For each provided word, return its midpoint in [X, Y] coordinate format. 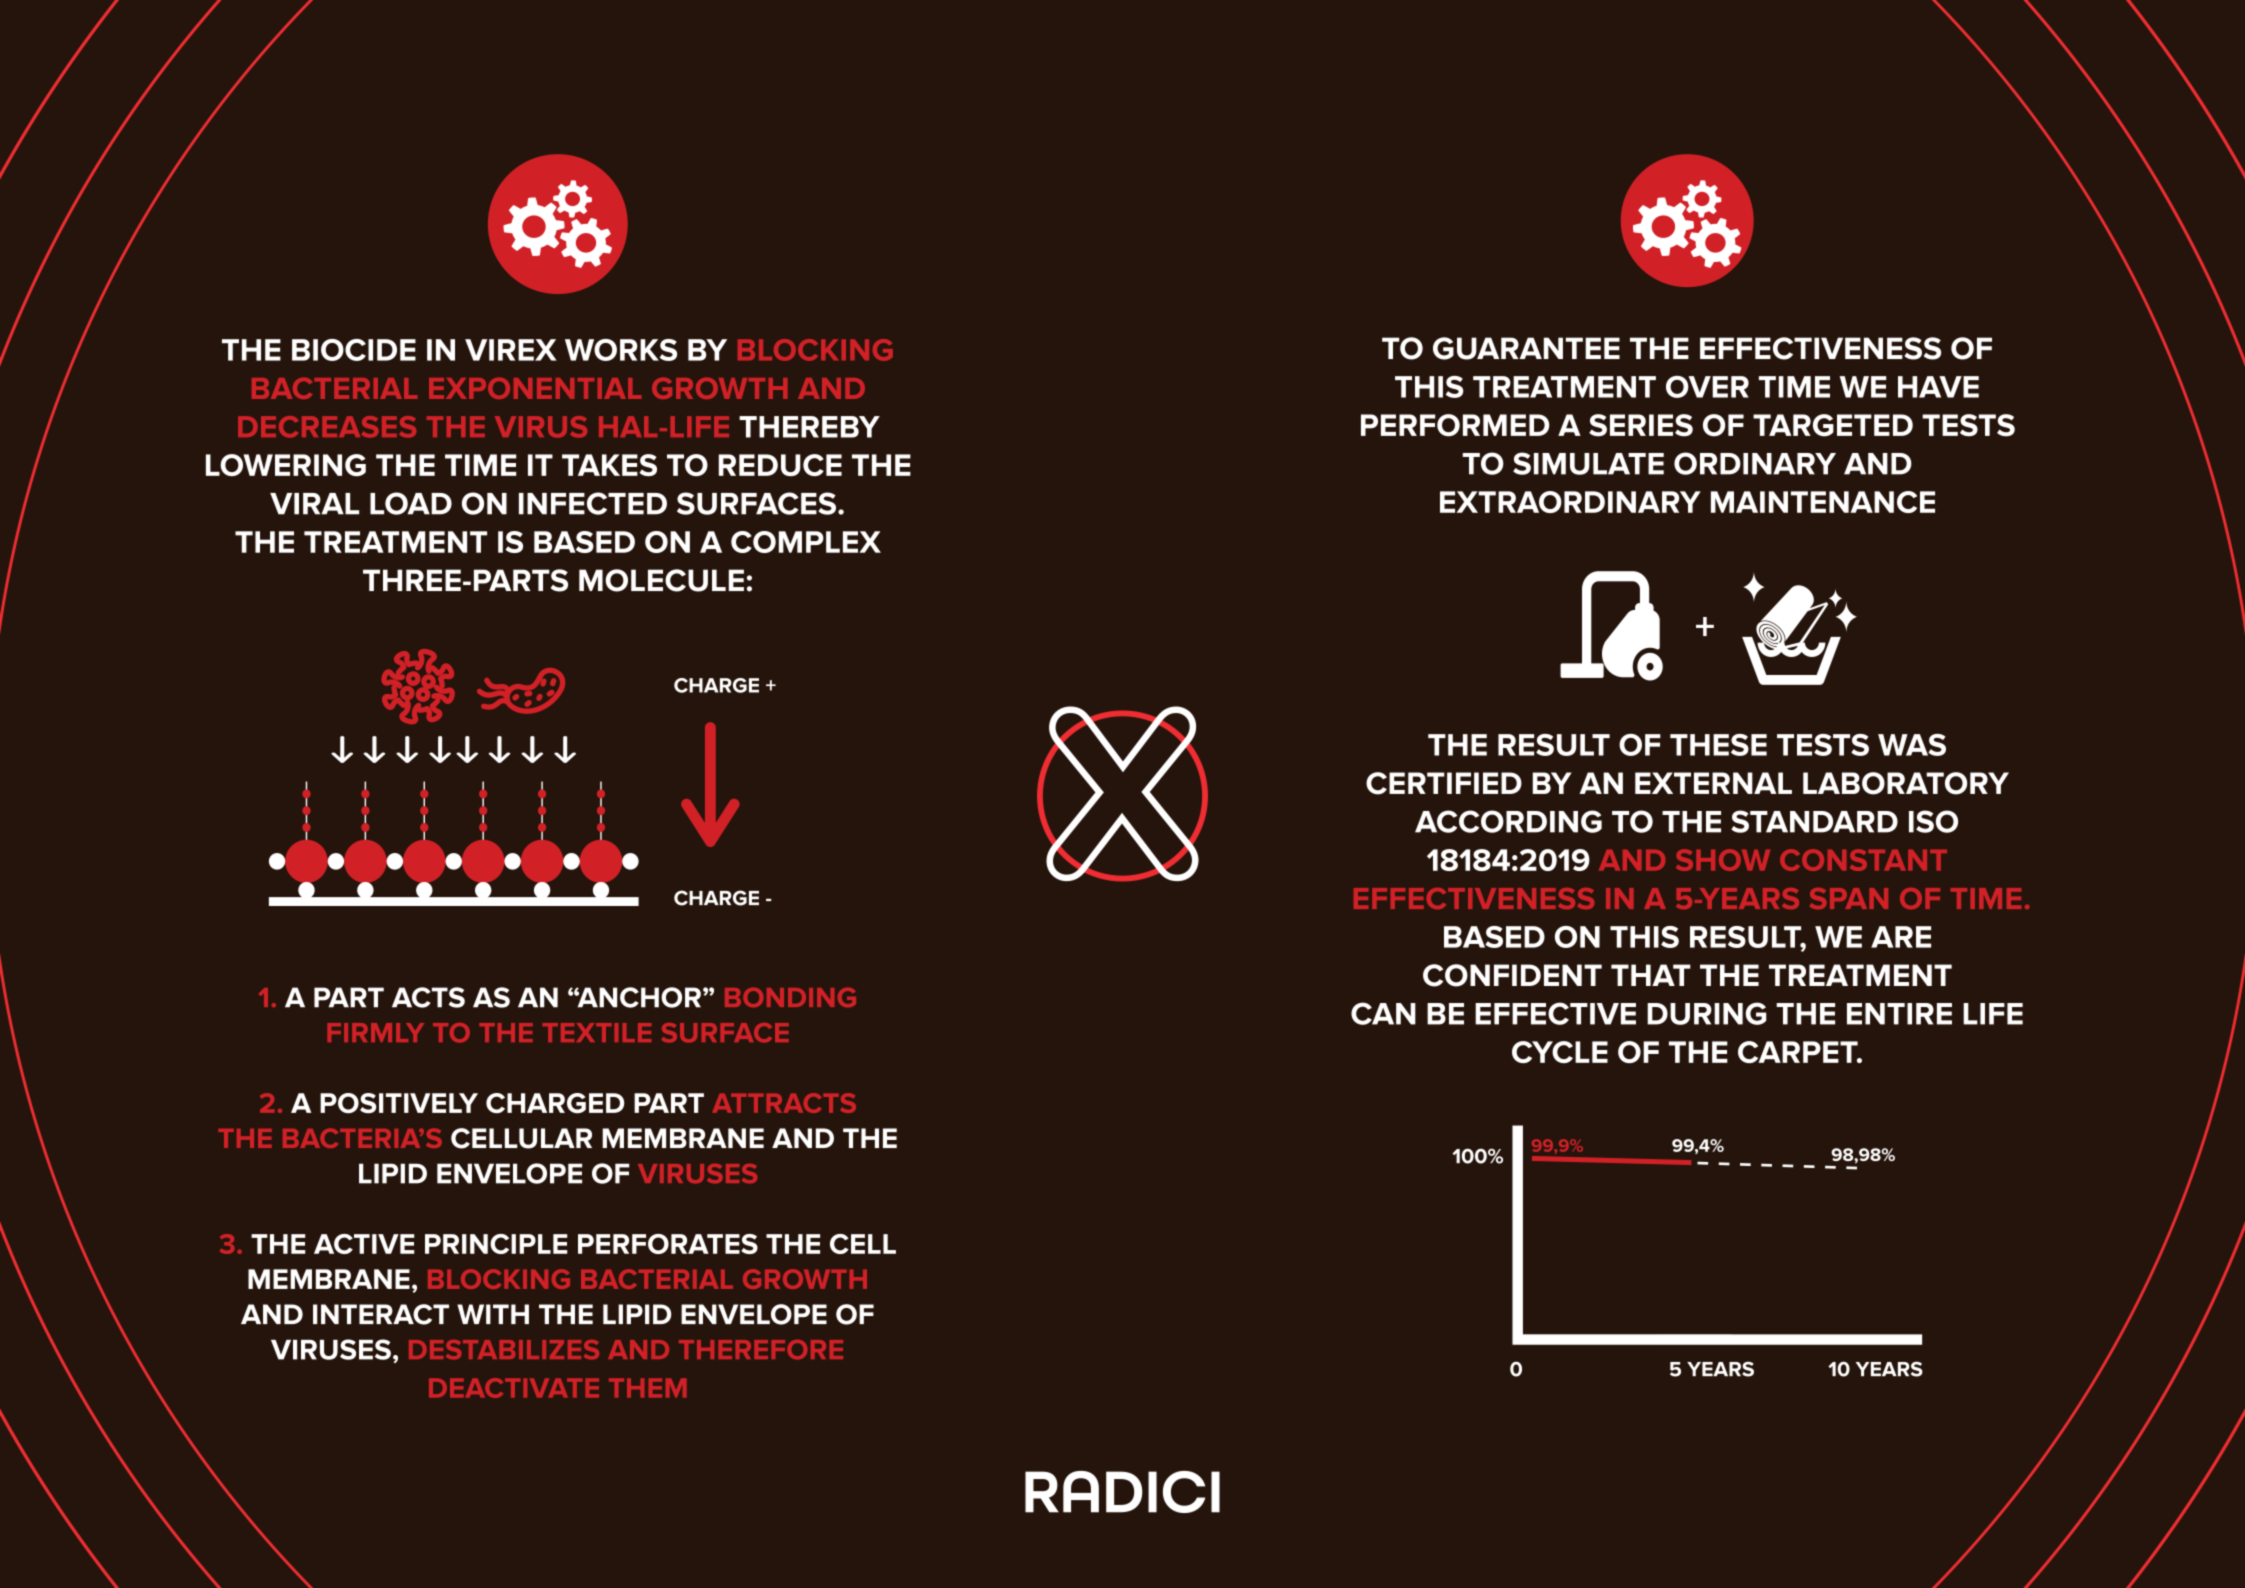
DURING [1707, 1013]
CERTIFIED [1444, 783]
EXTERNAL [1713, 783]
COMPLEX [806, 542]
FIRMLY [375, 1032]
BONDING [790, 997]
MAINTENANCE [1823, 502]
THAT [1651, 975]
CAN [1383, 1013]
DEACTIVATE [514, 1388]
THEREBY [809, 427]
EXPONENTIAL [535, 388]
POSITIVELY [399, 1103]
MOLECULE [661, 580]
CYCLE [1560, 1052]
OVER [1707, 387]
